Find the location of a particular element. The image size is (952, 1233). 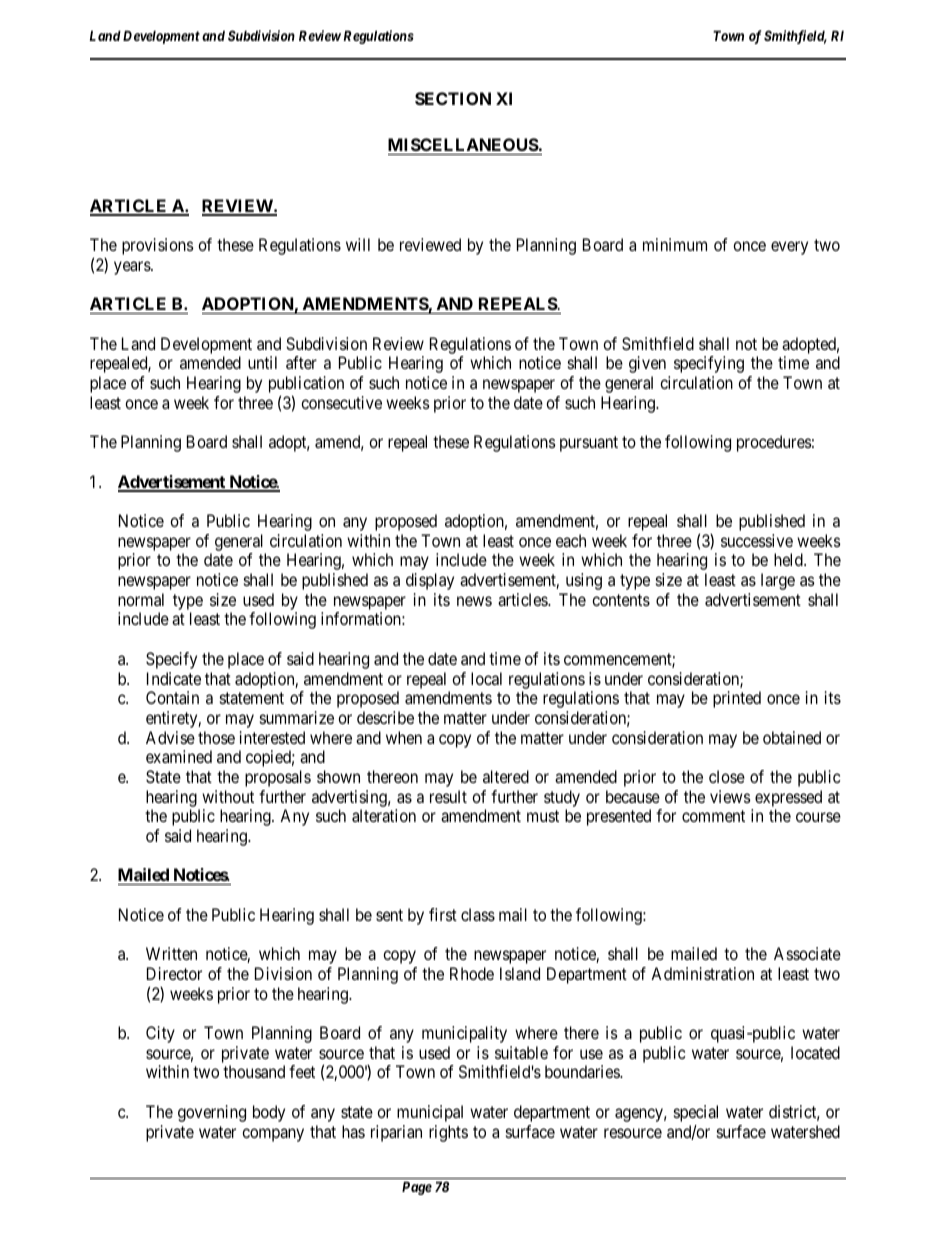

Indicate is located at coordinates (174, 678).
